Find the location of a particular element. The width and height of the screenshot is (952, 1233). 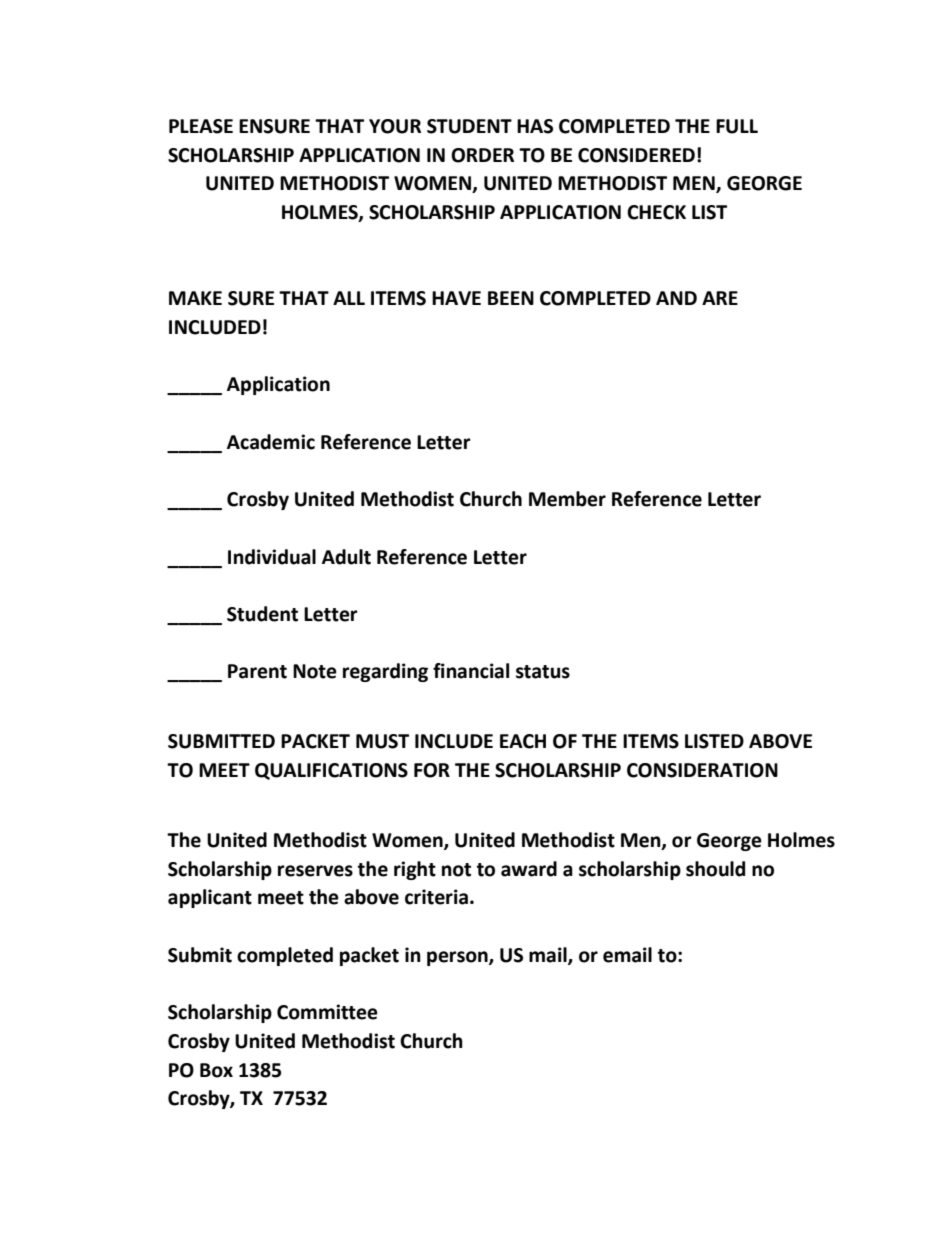

MAKE is located at coordinates (195, 298).
